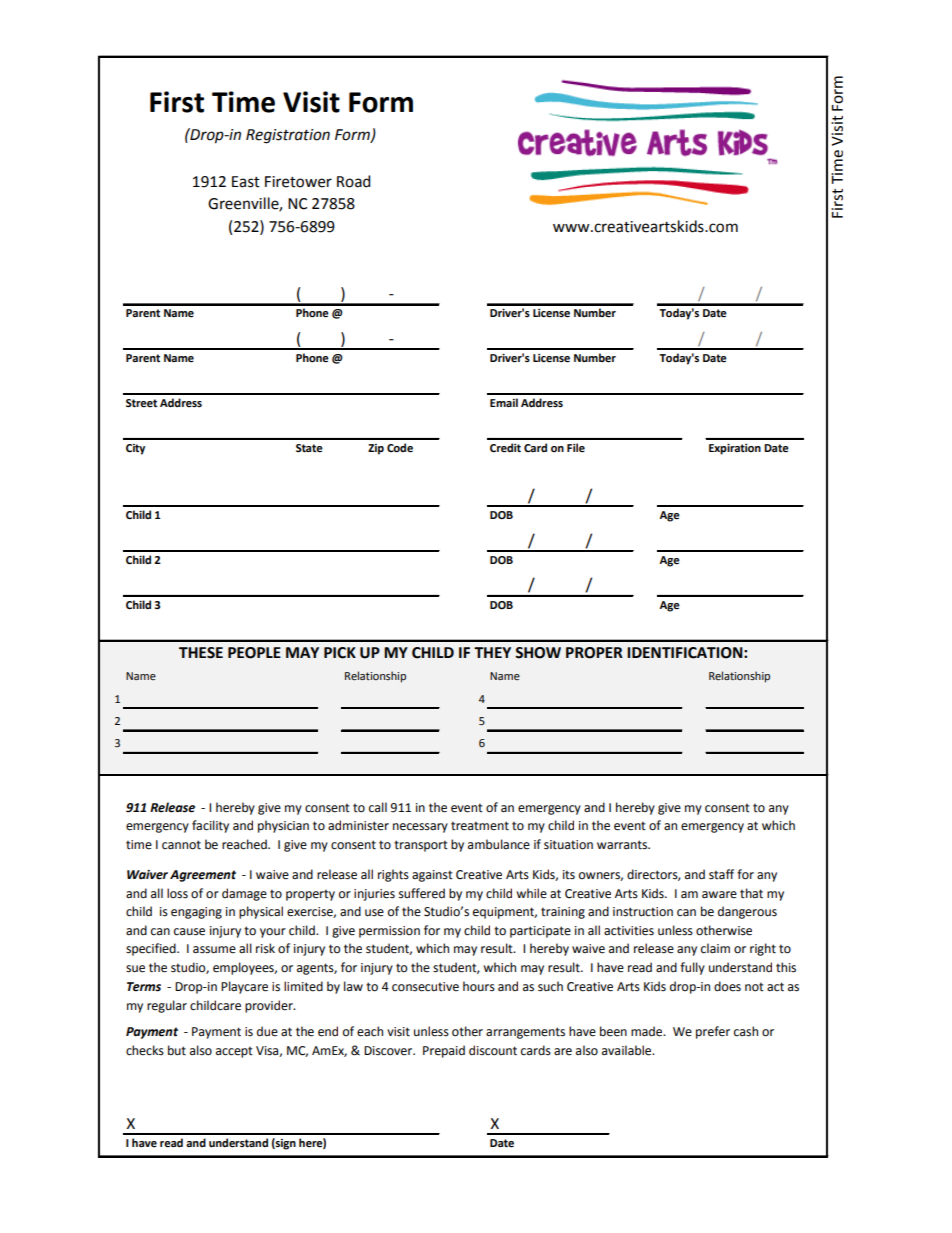 Image resolution: width=952 pixels, height=1233 pixels. Describe the element at coordinates (480, 826) in the page. I see `treatment` at that location.
